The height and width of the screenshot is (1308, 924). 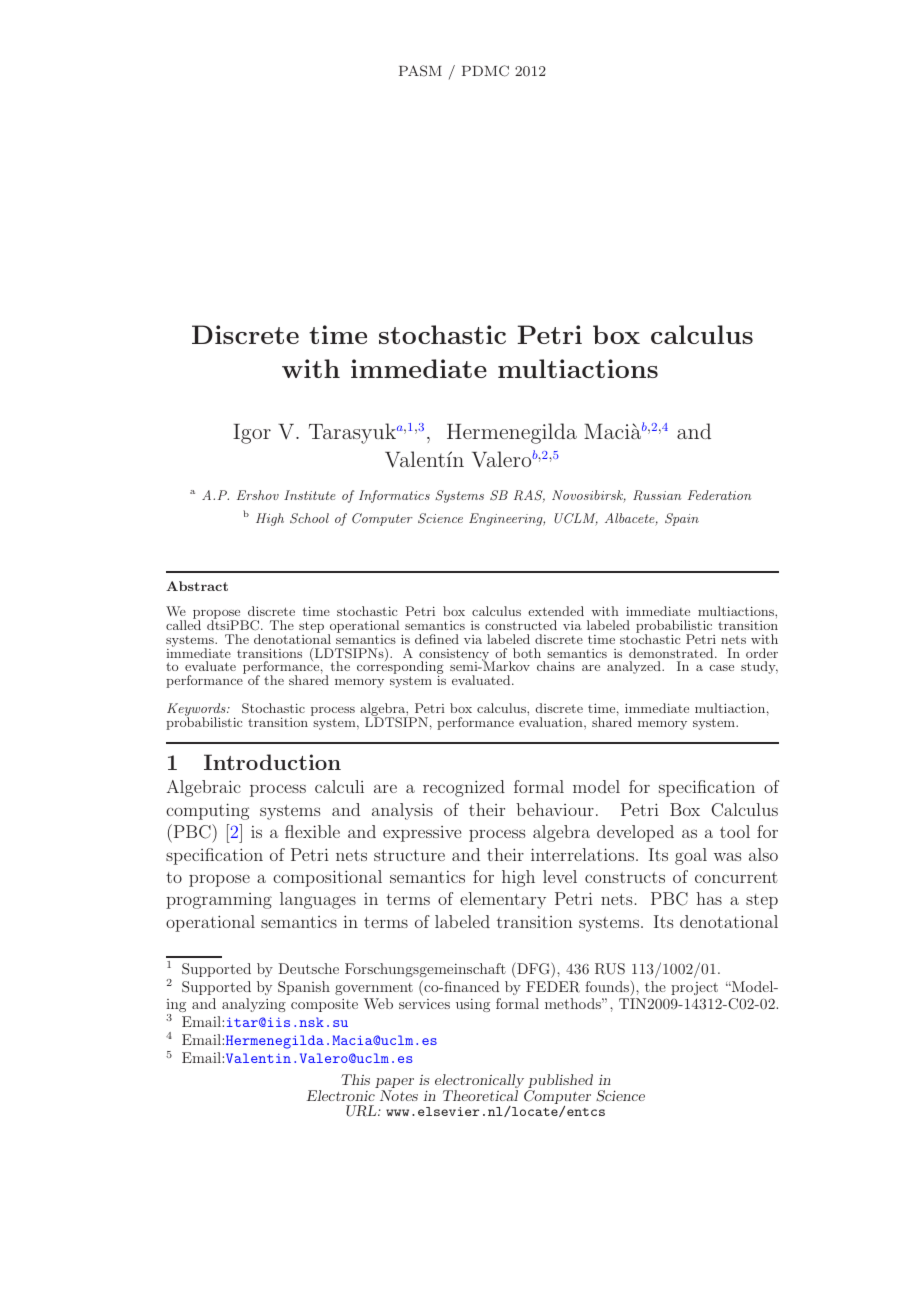 I want to click on This, so click(x=355, y=1079).
